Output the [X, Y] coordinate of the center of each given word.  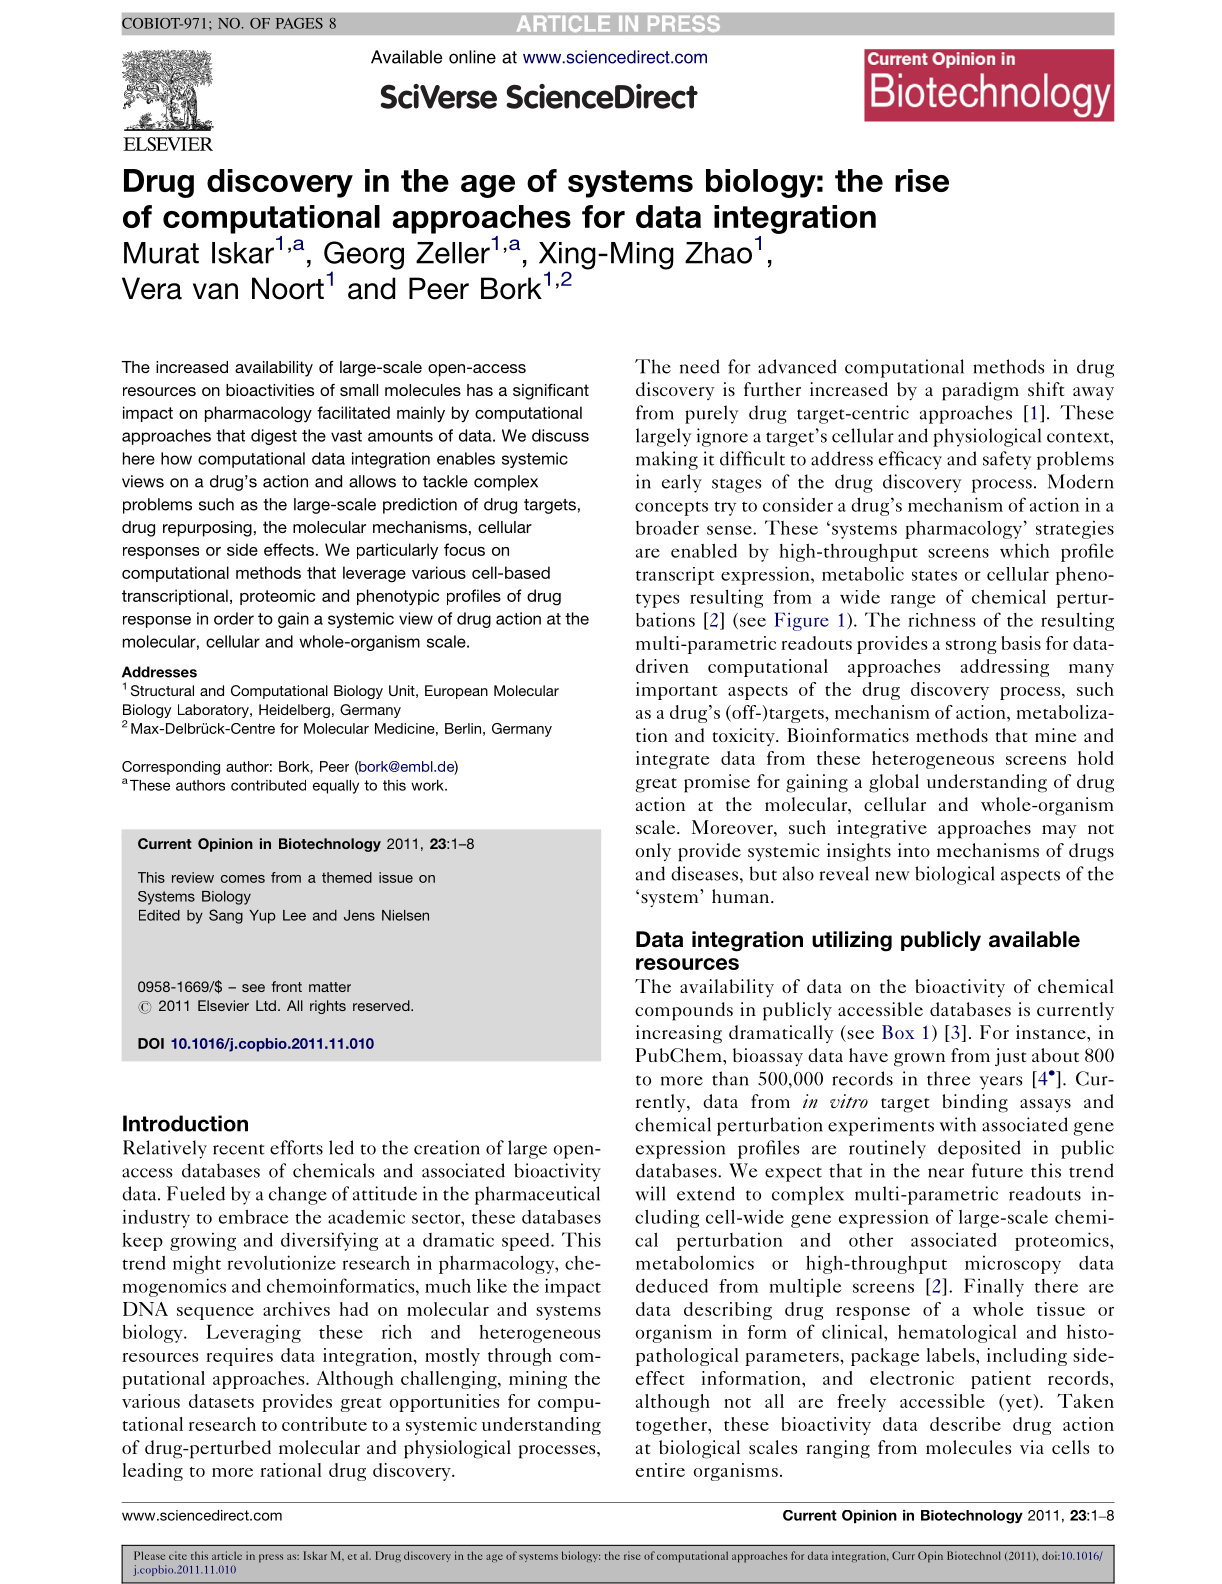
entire [660, 1470]
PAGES [299, 23]
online [472, 57]
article [227, 1555]
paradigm [980, 391]
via [1032, 1447]
